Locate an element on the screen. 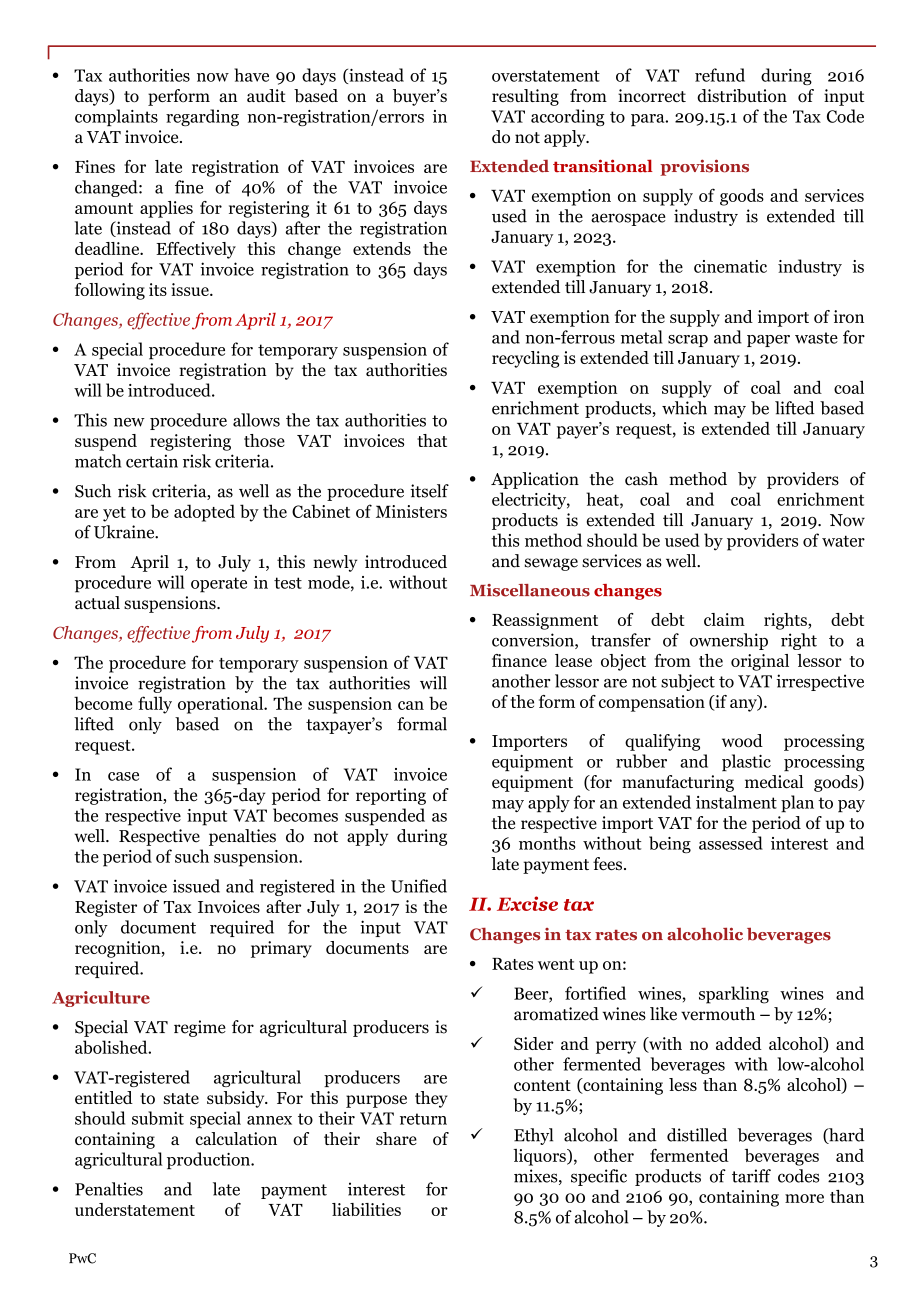 Image resolution: width=924 pixels, height=1308 pixels. regarding is located at coordinates (202, 117).
